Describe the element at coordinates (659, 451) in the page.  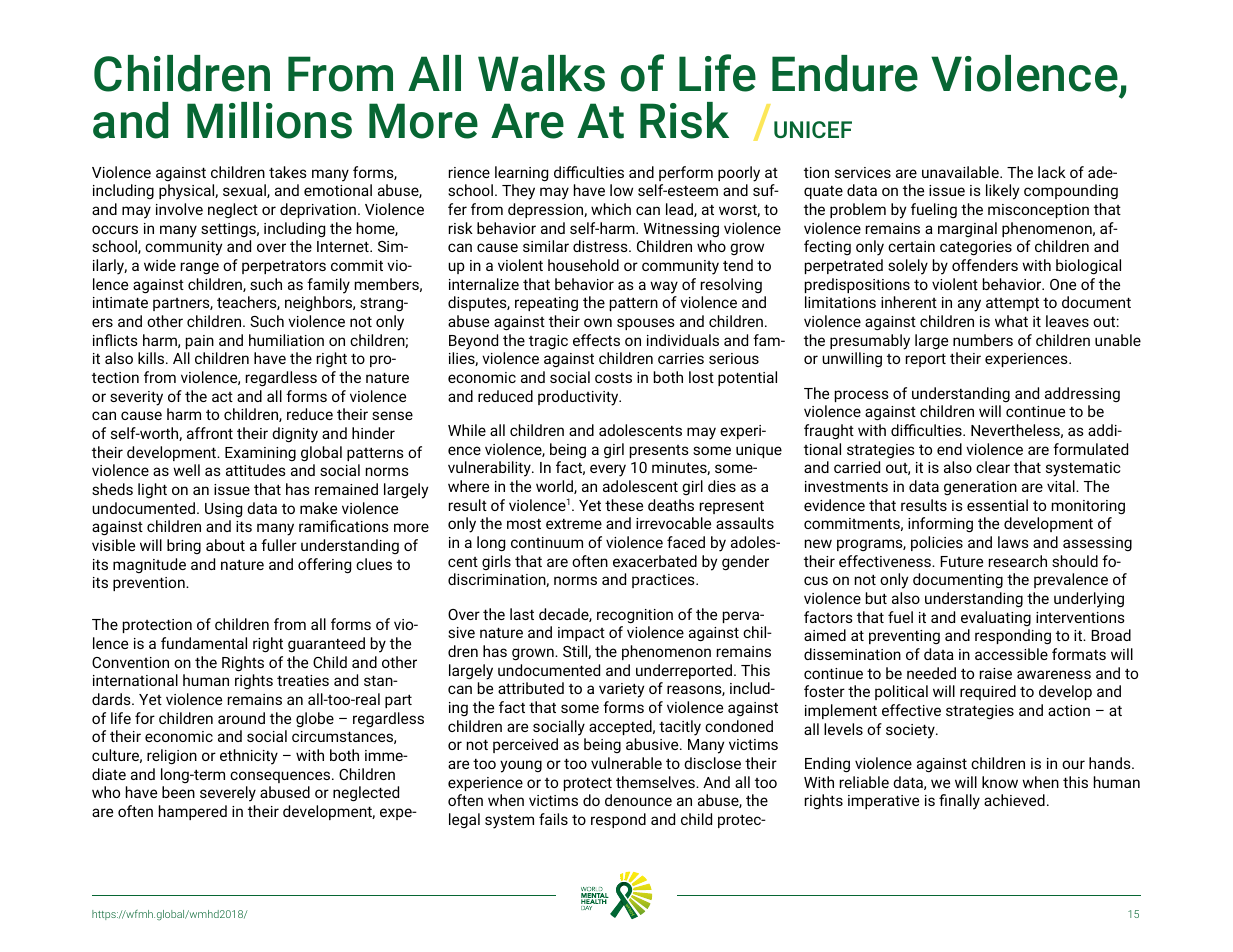
I see `presents` at that location.
